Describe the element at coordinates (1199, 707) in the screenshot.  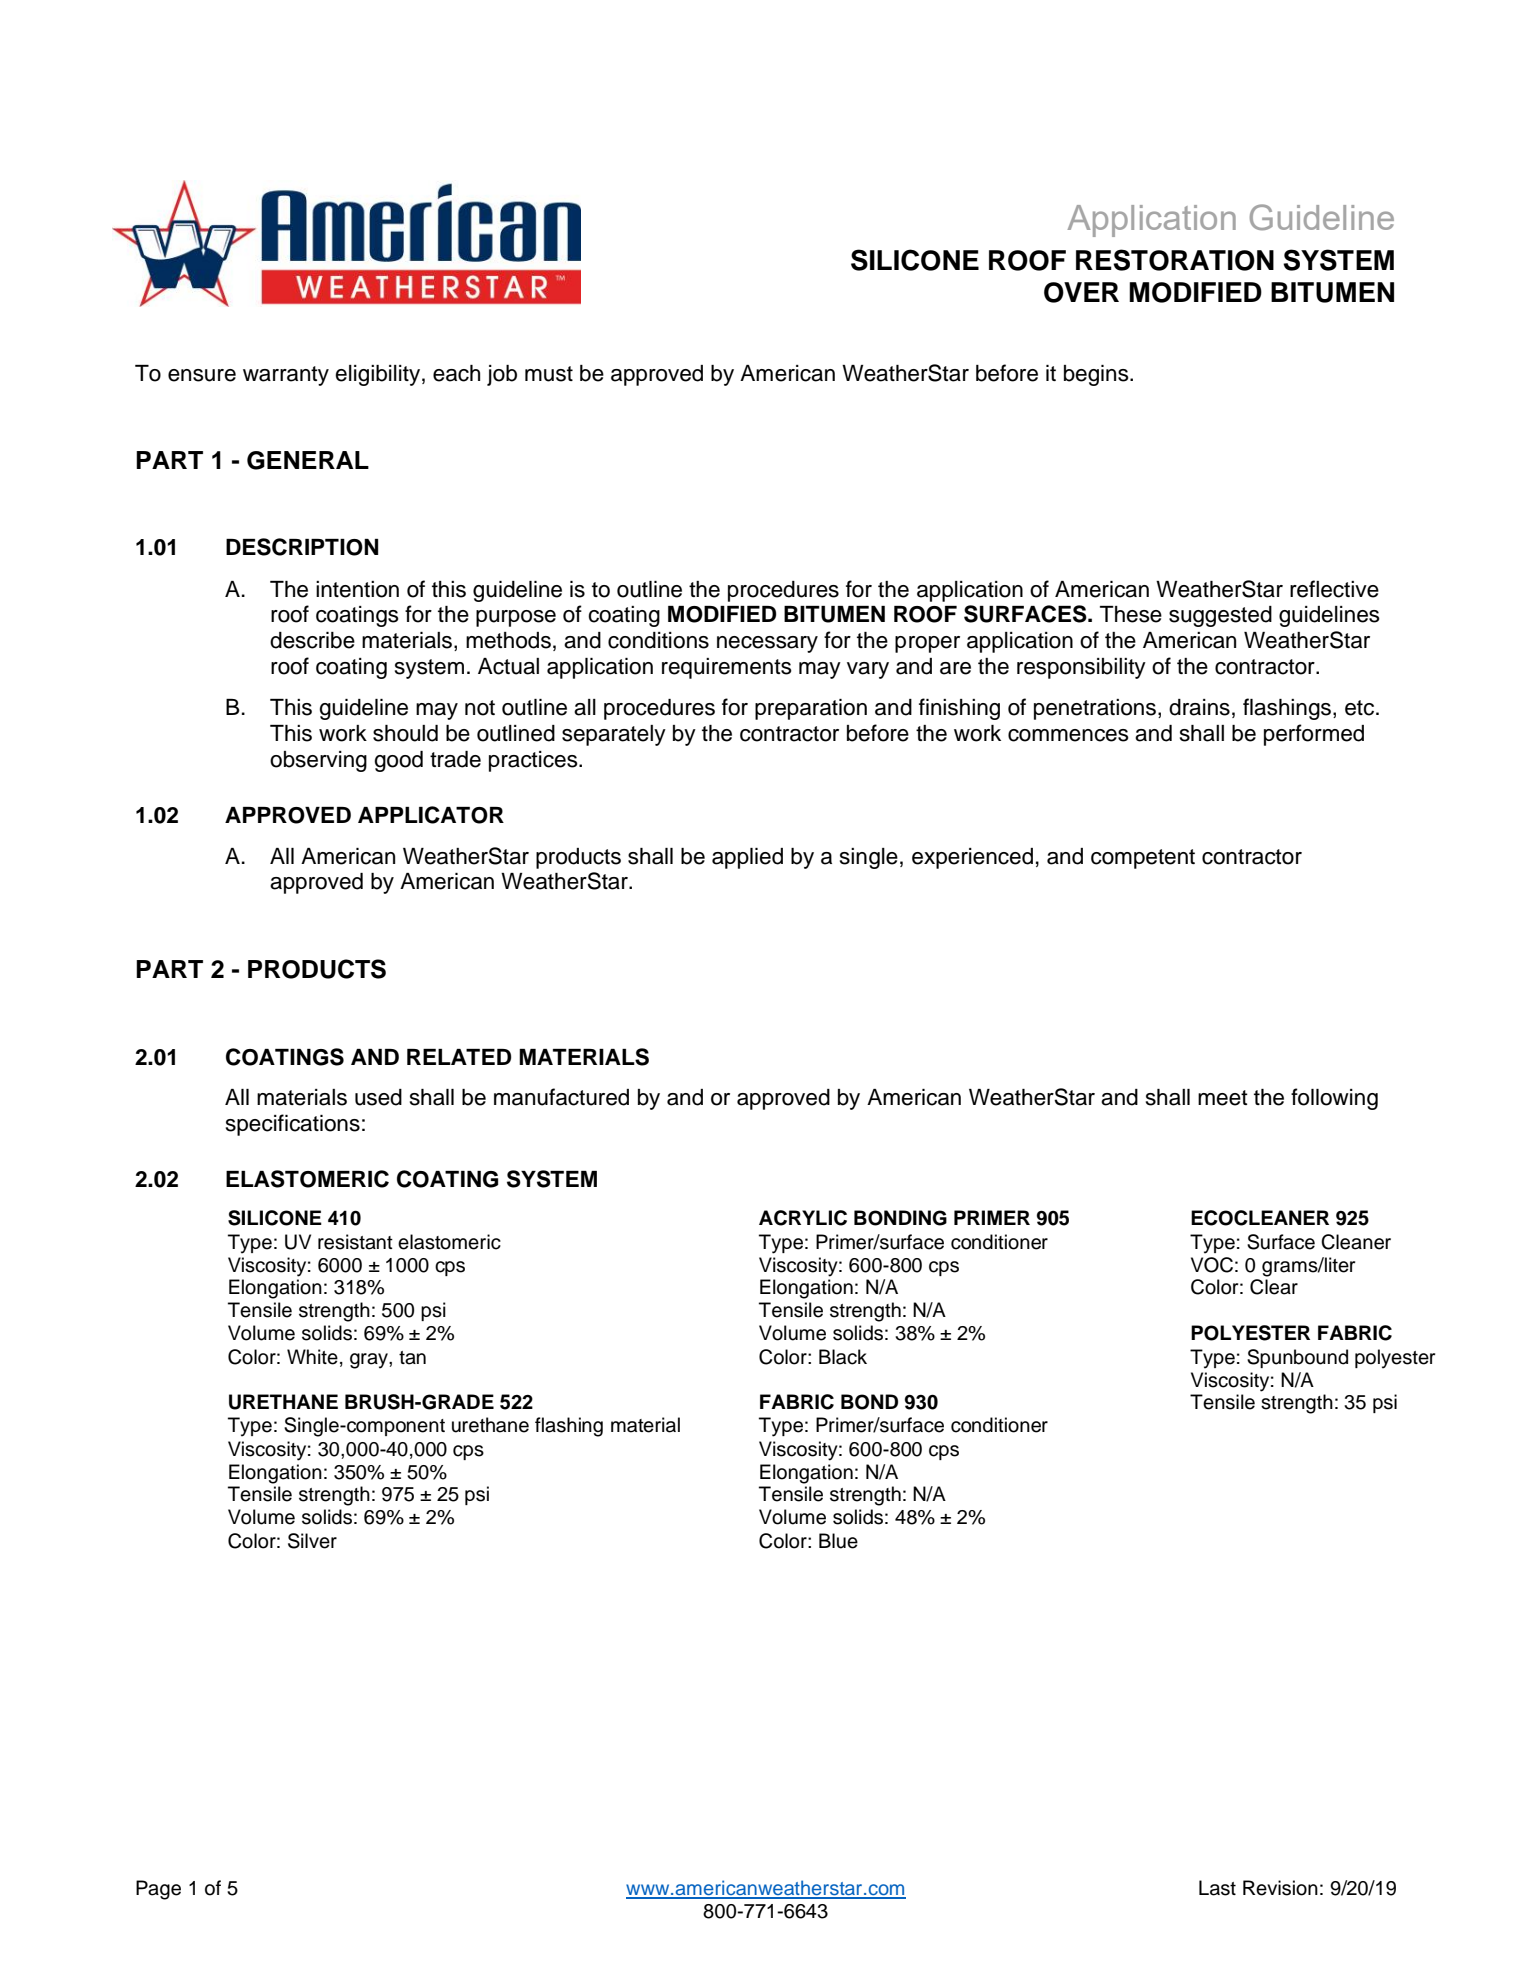
I see `drains` at that location.
